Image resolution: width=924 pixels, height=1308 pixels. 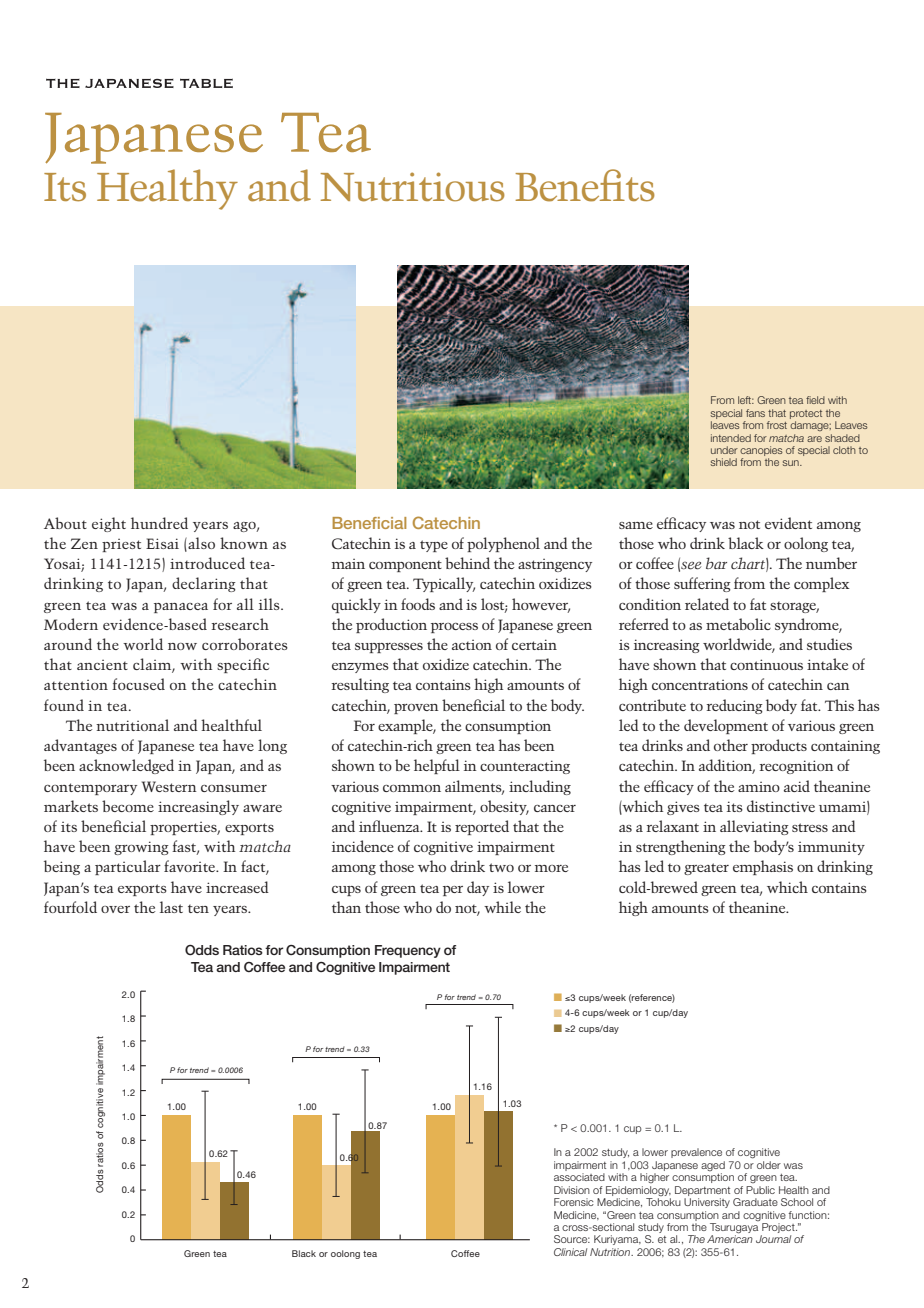 What do you see at coordinates (570, 1252) in the image?
I see `Clinical` at bounding box center [570, 1252].
